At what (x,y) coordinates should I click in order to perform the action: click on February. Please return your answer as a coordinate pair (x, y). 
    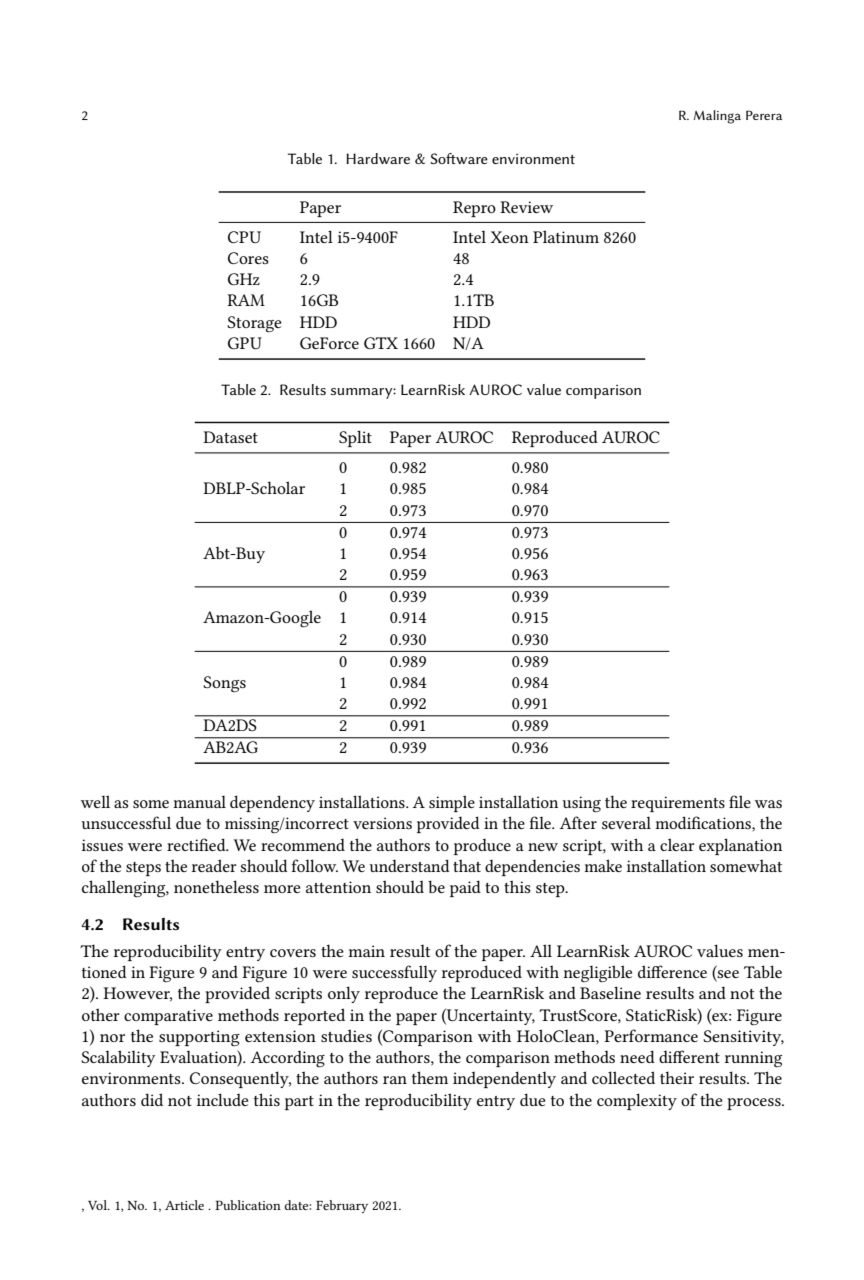
    Looking at the image, I should click on (342, 1207).
